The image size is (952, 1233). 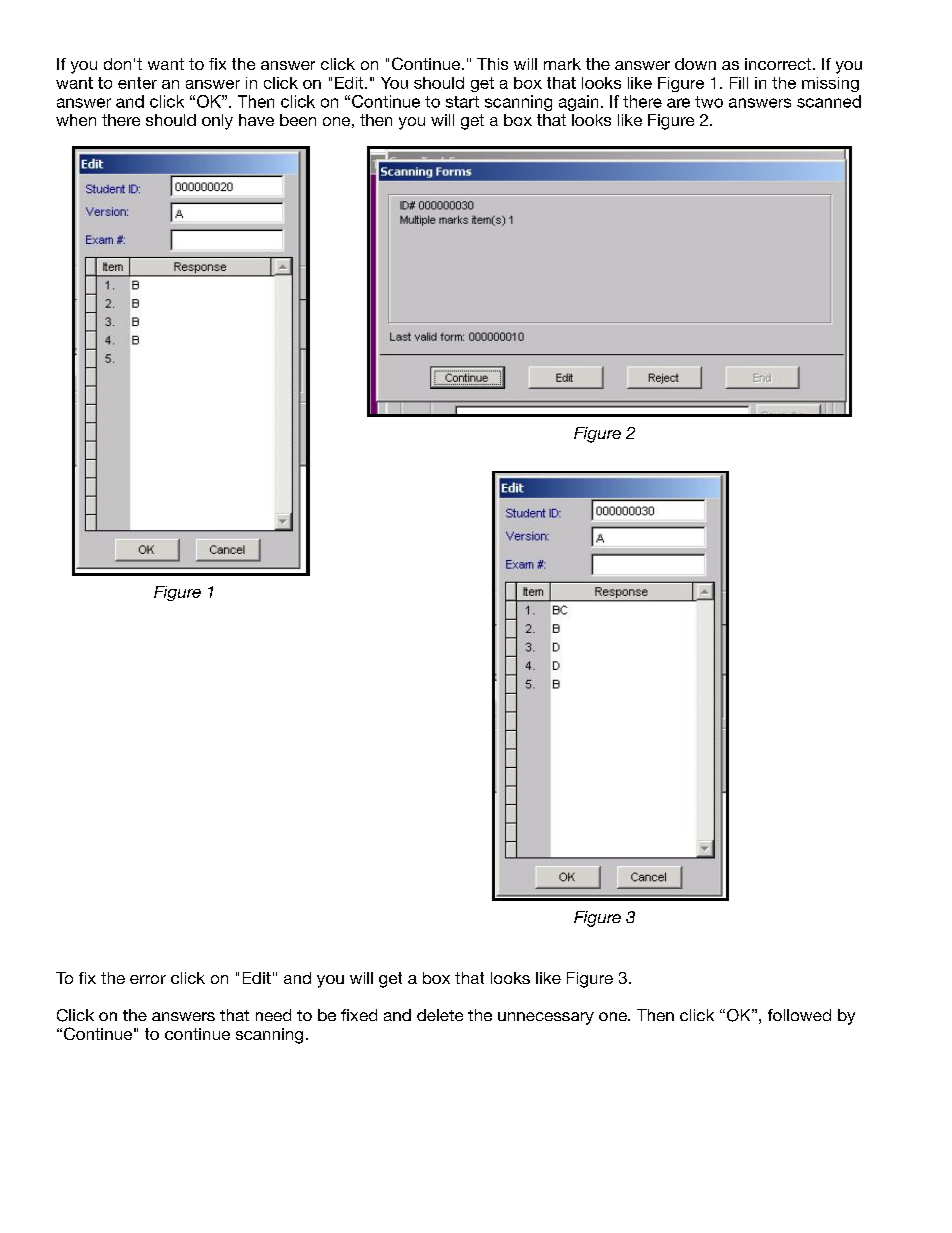 I want to click on Fill, so click(x=739, y=83).
